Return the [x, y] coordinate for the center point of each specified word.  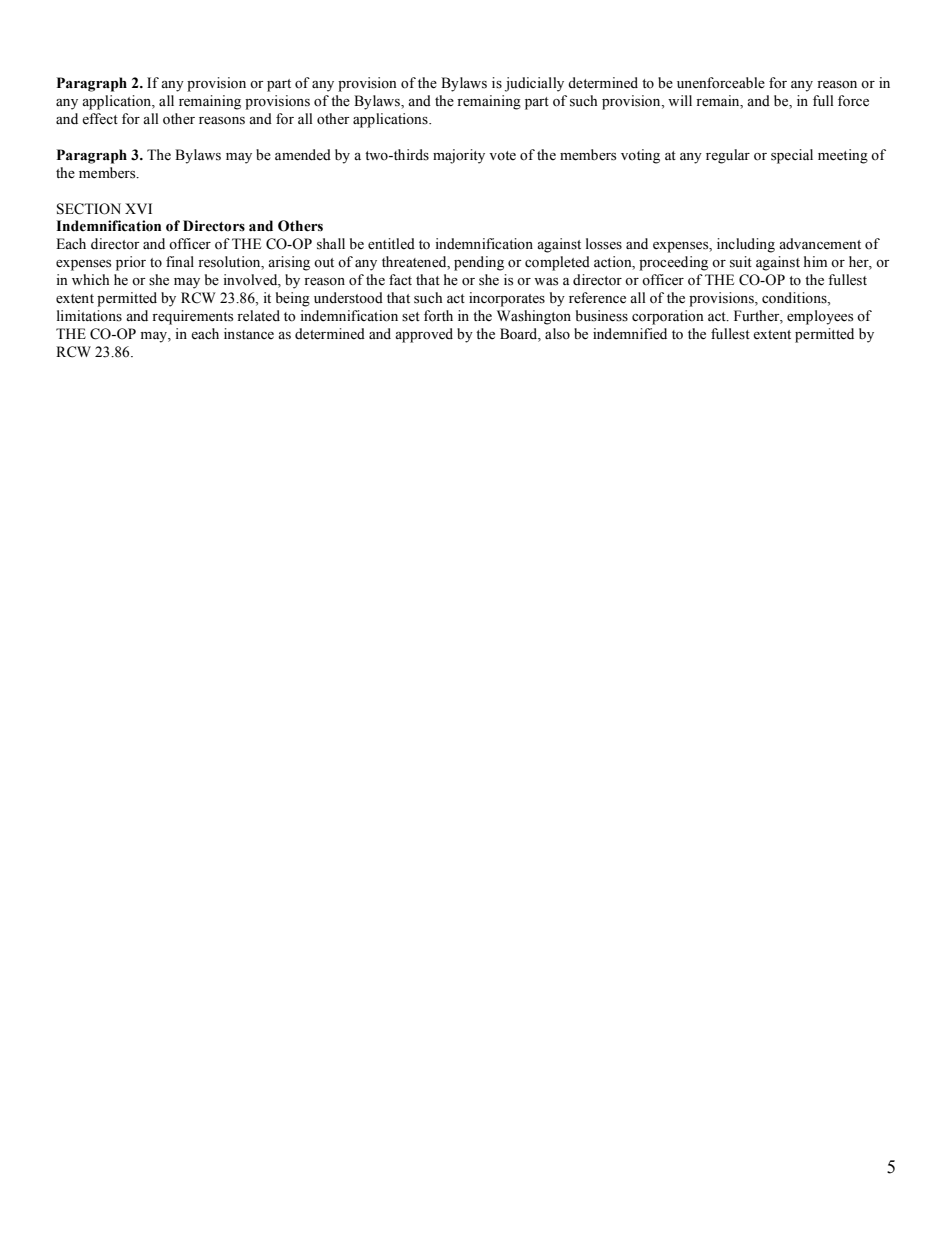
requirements [192, 317]
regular [728, 156]
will [680, 100]
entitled [391, 244]
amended [303, 155]
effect [100, 119]
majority [459, 156]
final [180, 261]
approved [424, 335]
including [746, 245]
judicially [534, 84]
